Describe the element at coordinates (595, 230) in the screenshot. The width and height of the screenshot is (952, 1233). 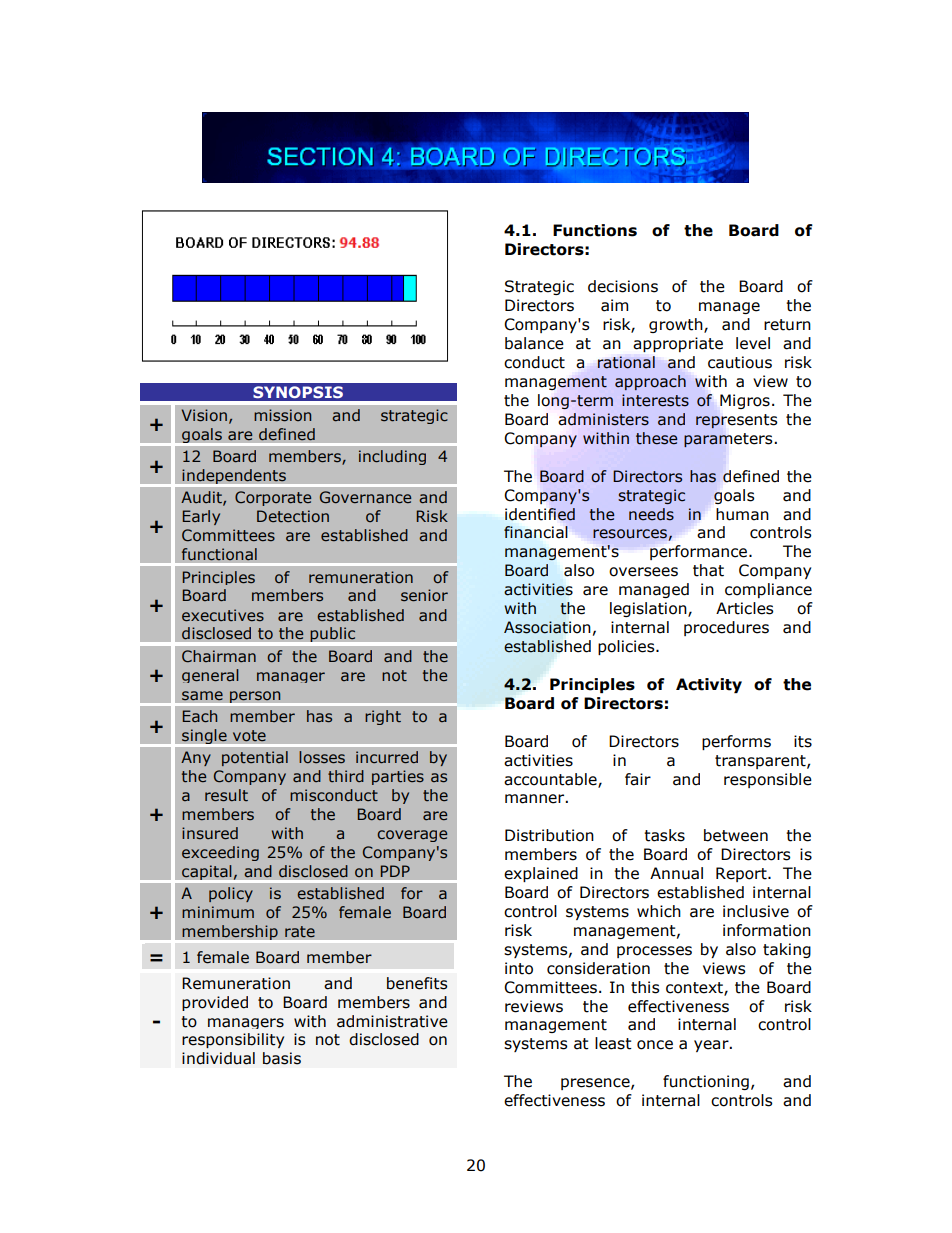
I see `Functions` at that location.
